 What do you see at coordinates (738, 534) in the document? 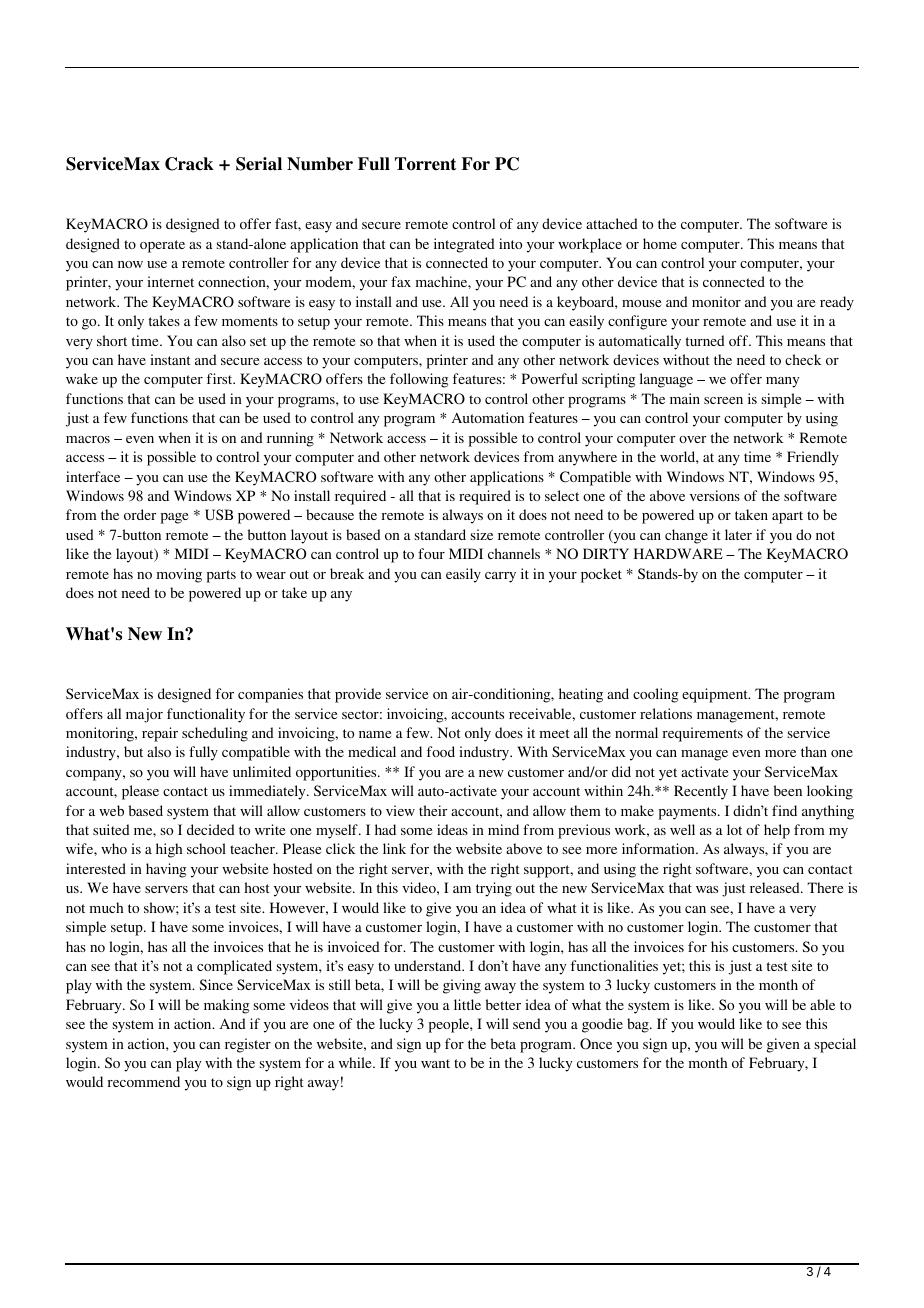
I see `later` at bounding box center [738, 534].
